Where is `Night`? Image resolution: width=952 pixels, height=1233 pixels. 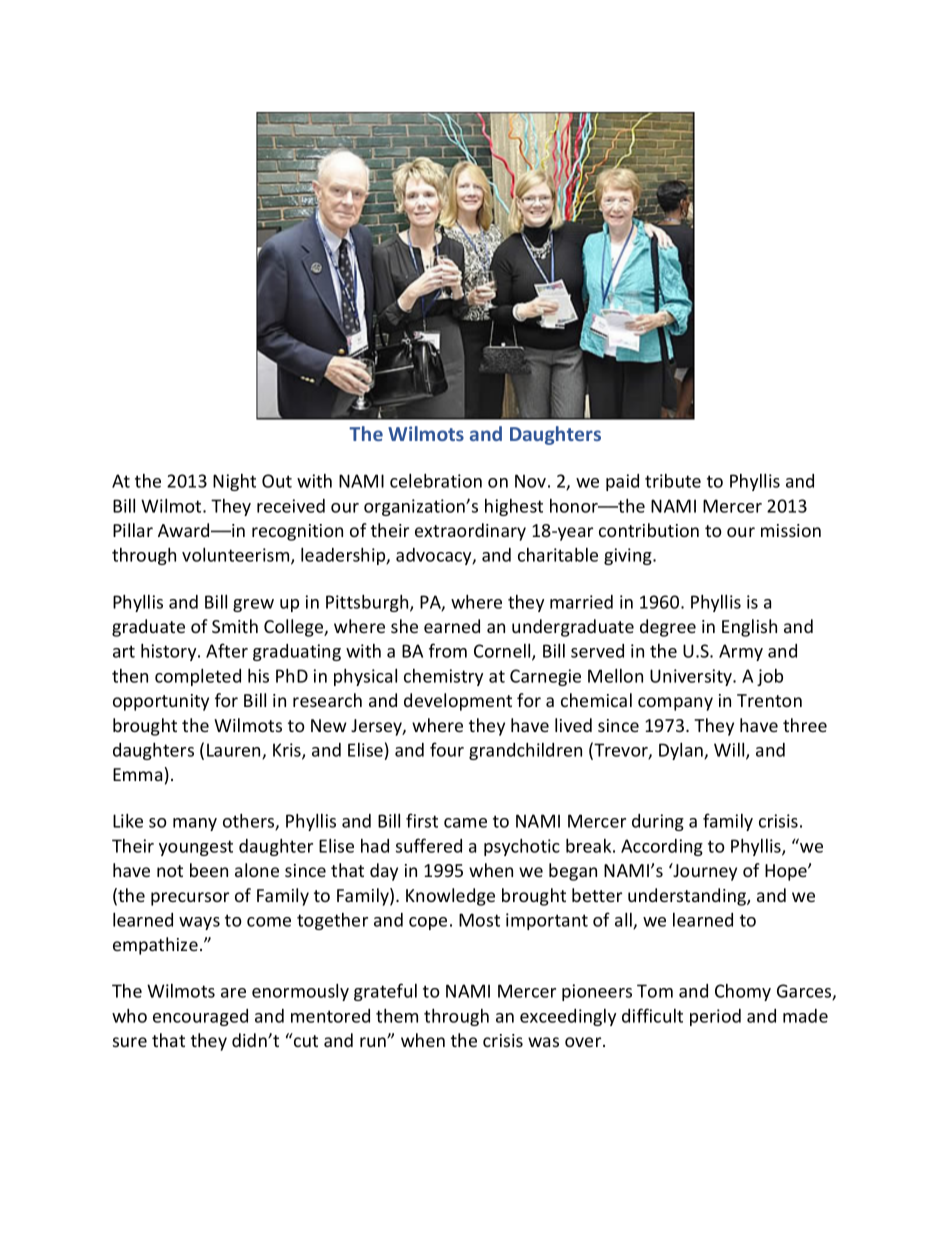 Night is located at coordinates (234, 482).
